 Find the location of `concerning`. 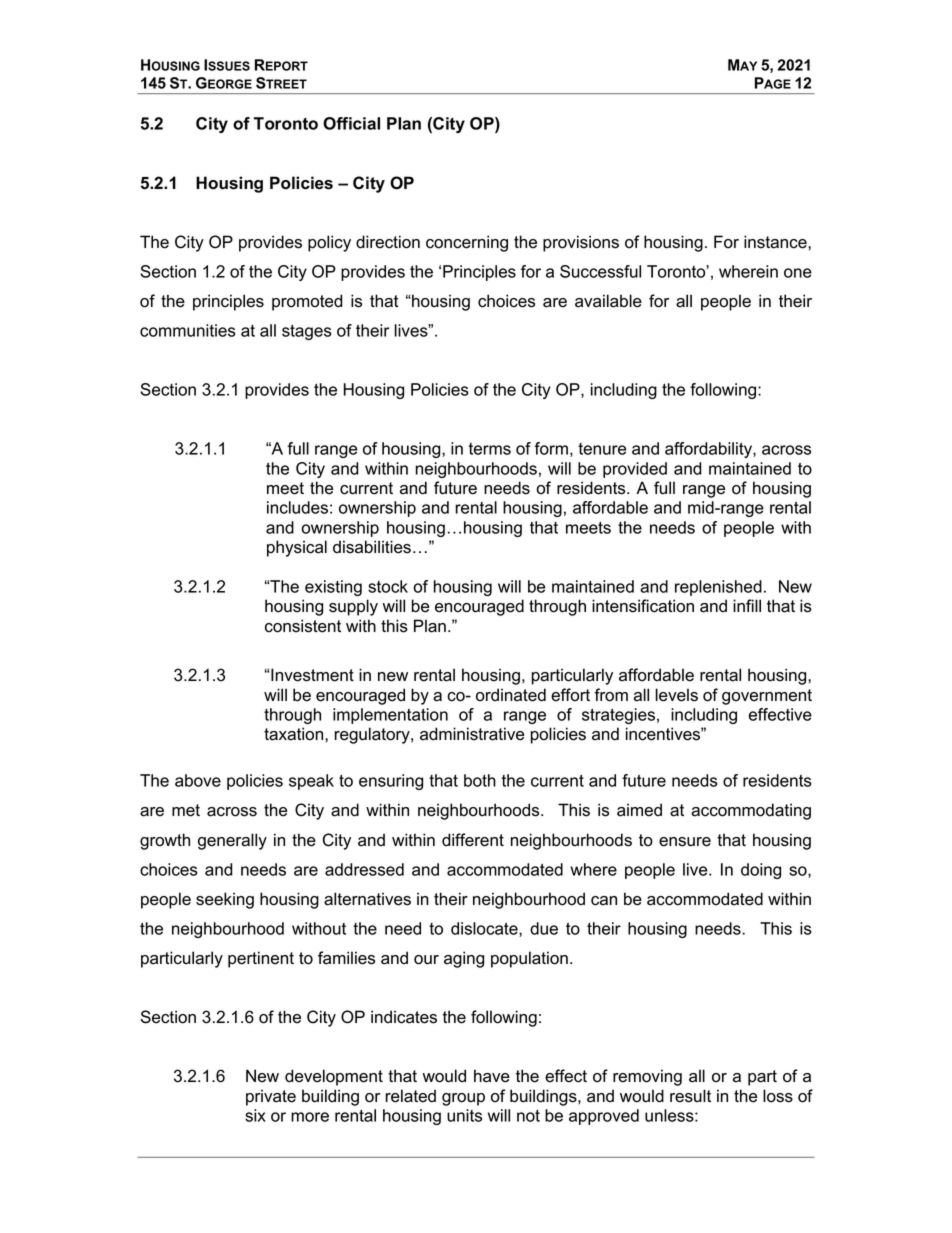

concerning is located at coordinates (467, 243).
